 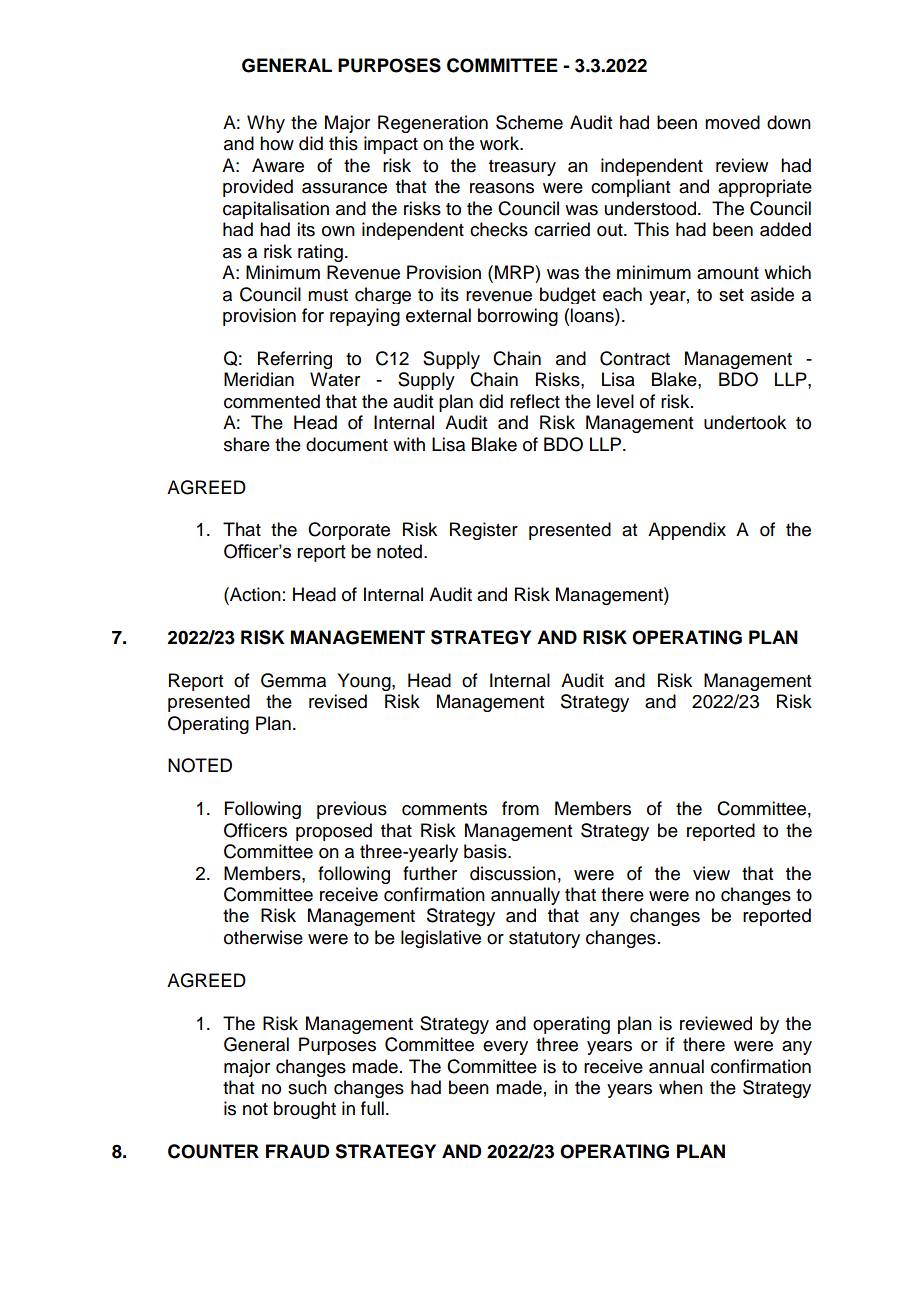 What do you see at coordinates (293, 680) in the screenshot?
I see `Gemma` at bounding box center [293, 680].
